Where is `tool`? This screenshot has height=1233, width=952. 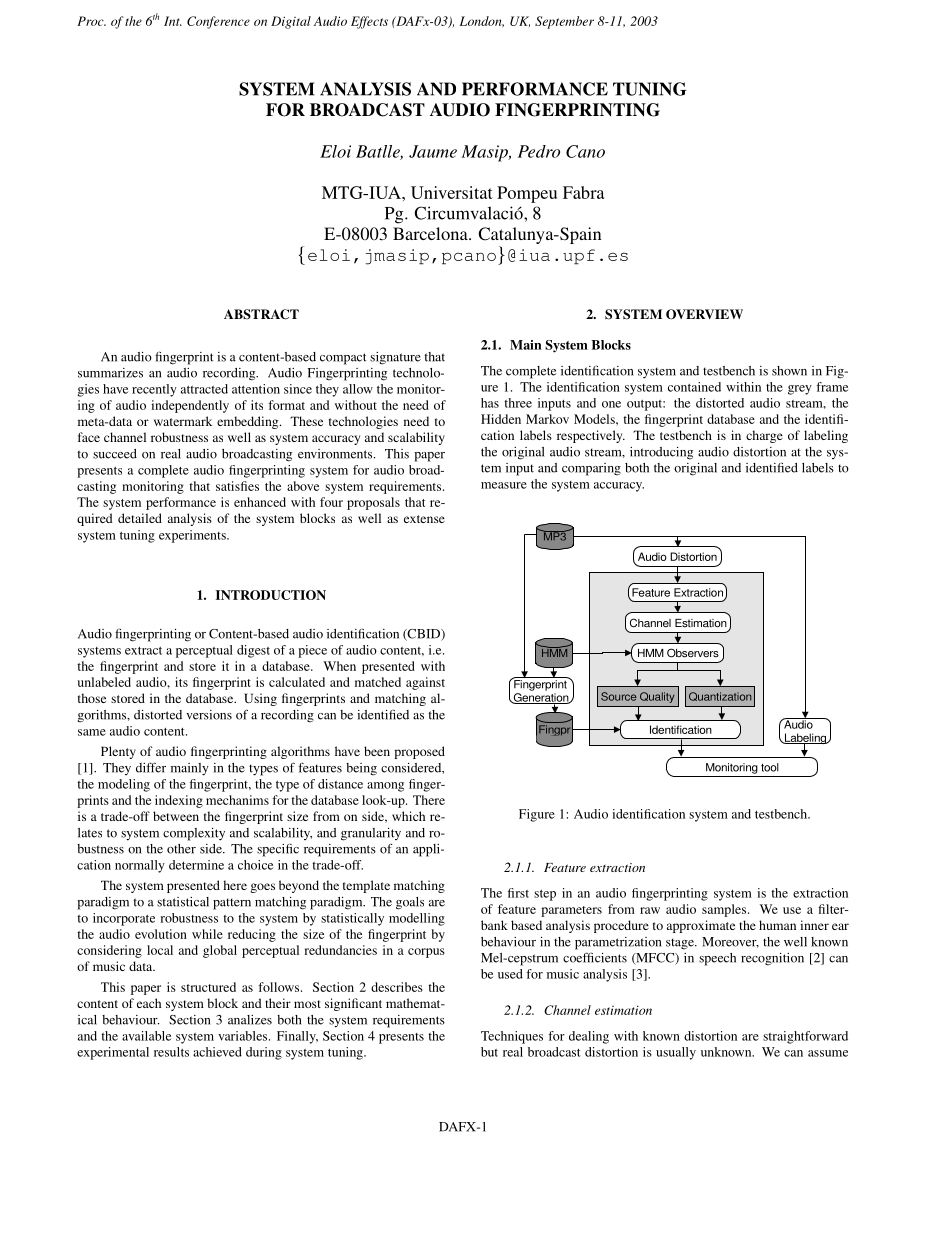 tool is located at coordinates (770, 767).
